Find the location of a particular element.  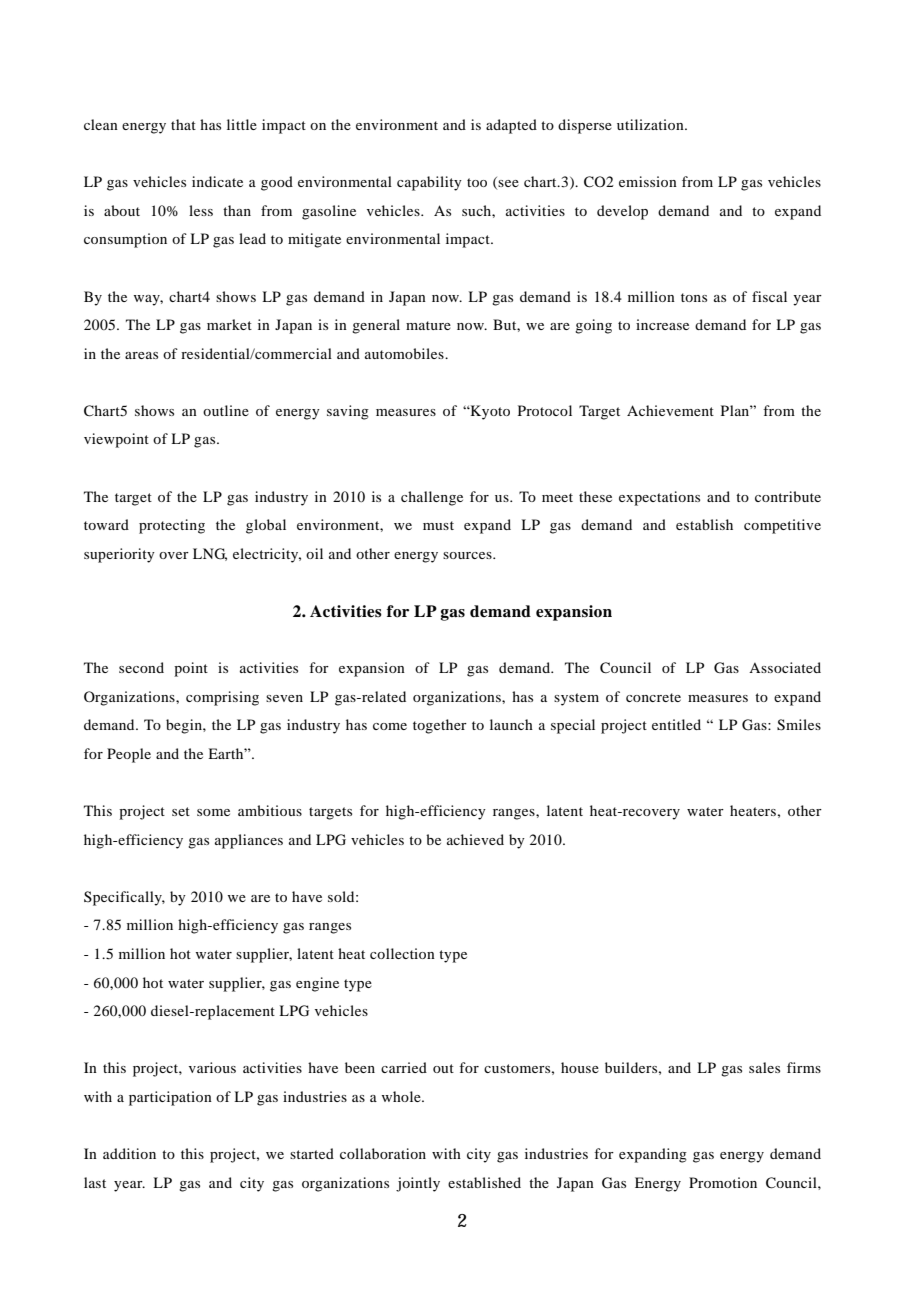

outline is located at coordinates (226, 410).
